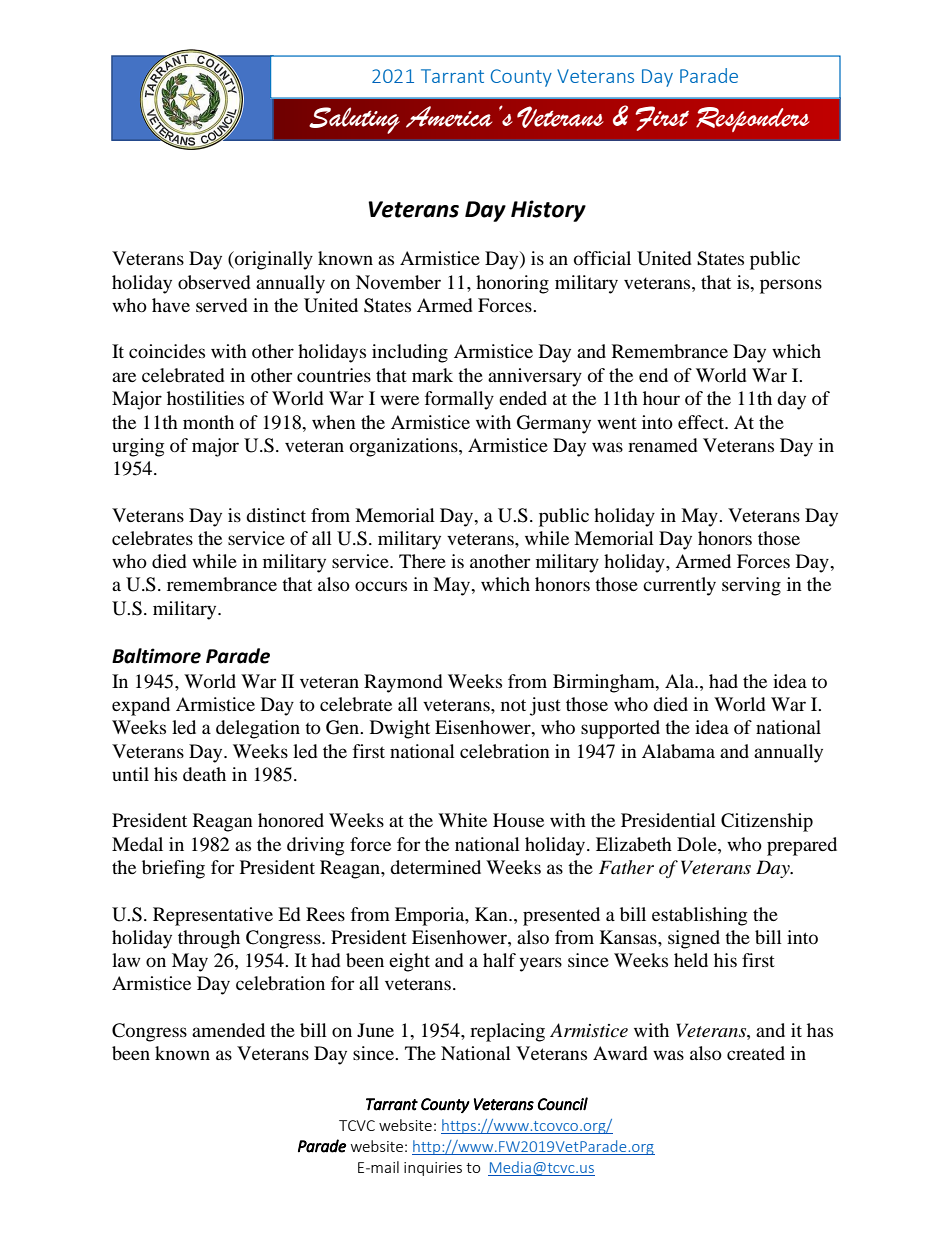 The width and height of the document is (952, 1233). Describe the element at coordinates (156, 656) in the document. I see `Baltimore` at that location.
